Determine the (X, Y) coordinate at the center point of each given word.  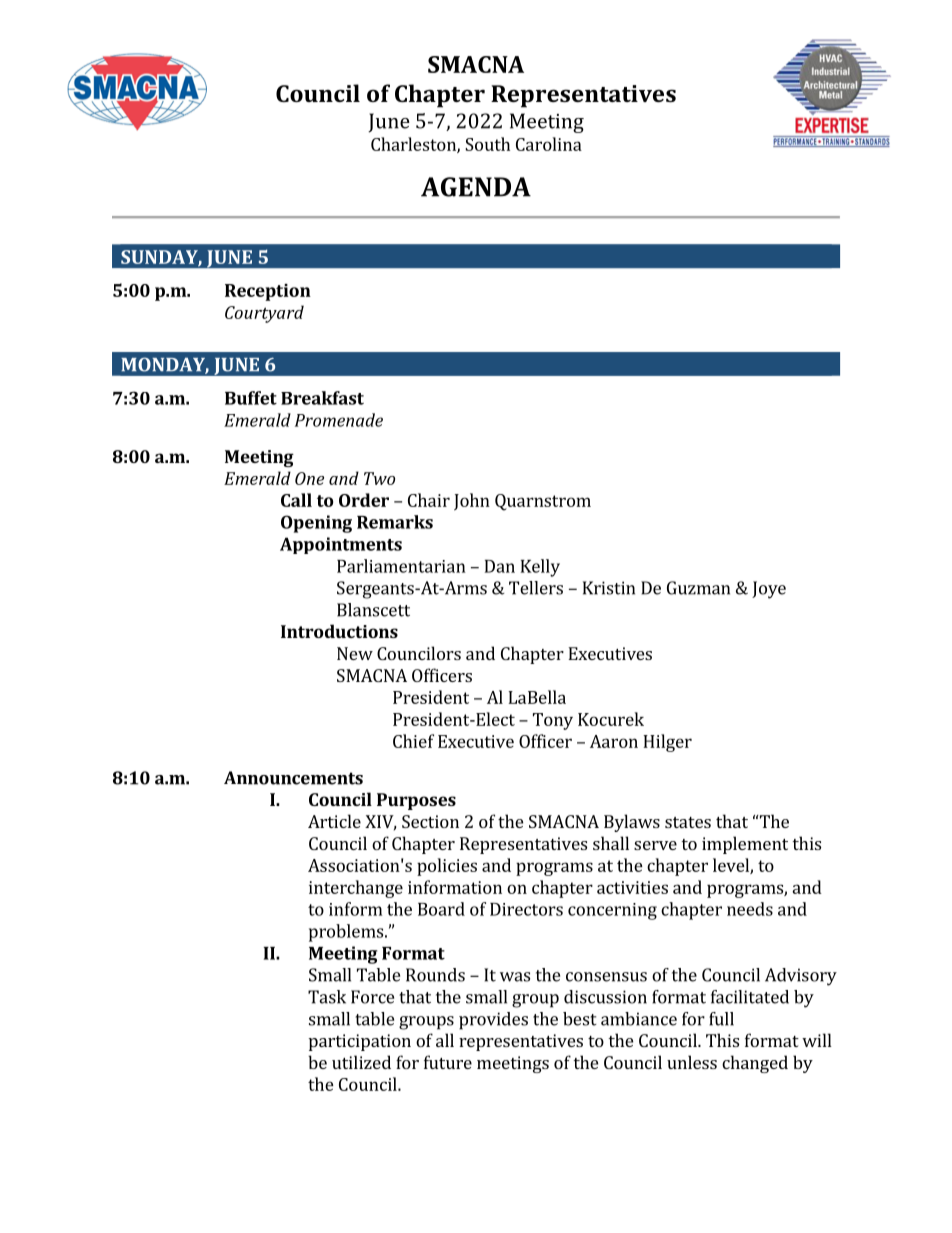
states (688, 822)
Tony (553, 721)
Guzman (698, 588)
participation (360, 1042)
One (309, 478)
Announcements (293, 778)
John (472, 502)
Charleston (414, 145)
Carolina (549, 144)
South (487, 144)
